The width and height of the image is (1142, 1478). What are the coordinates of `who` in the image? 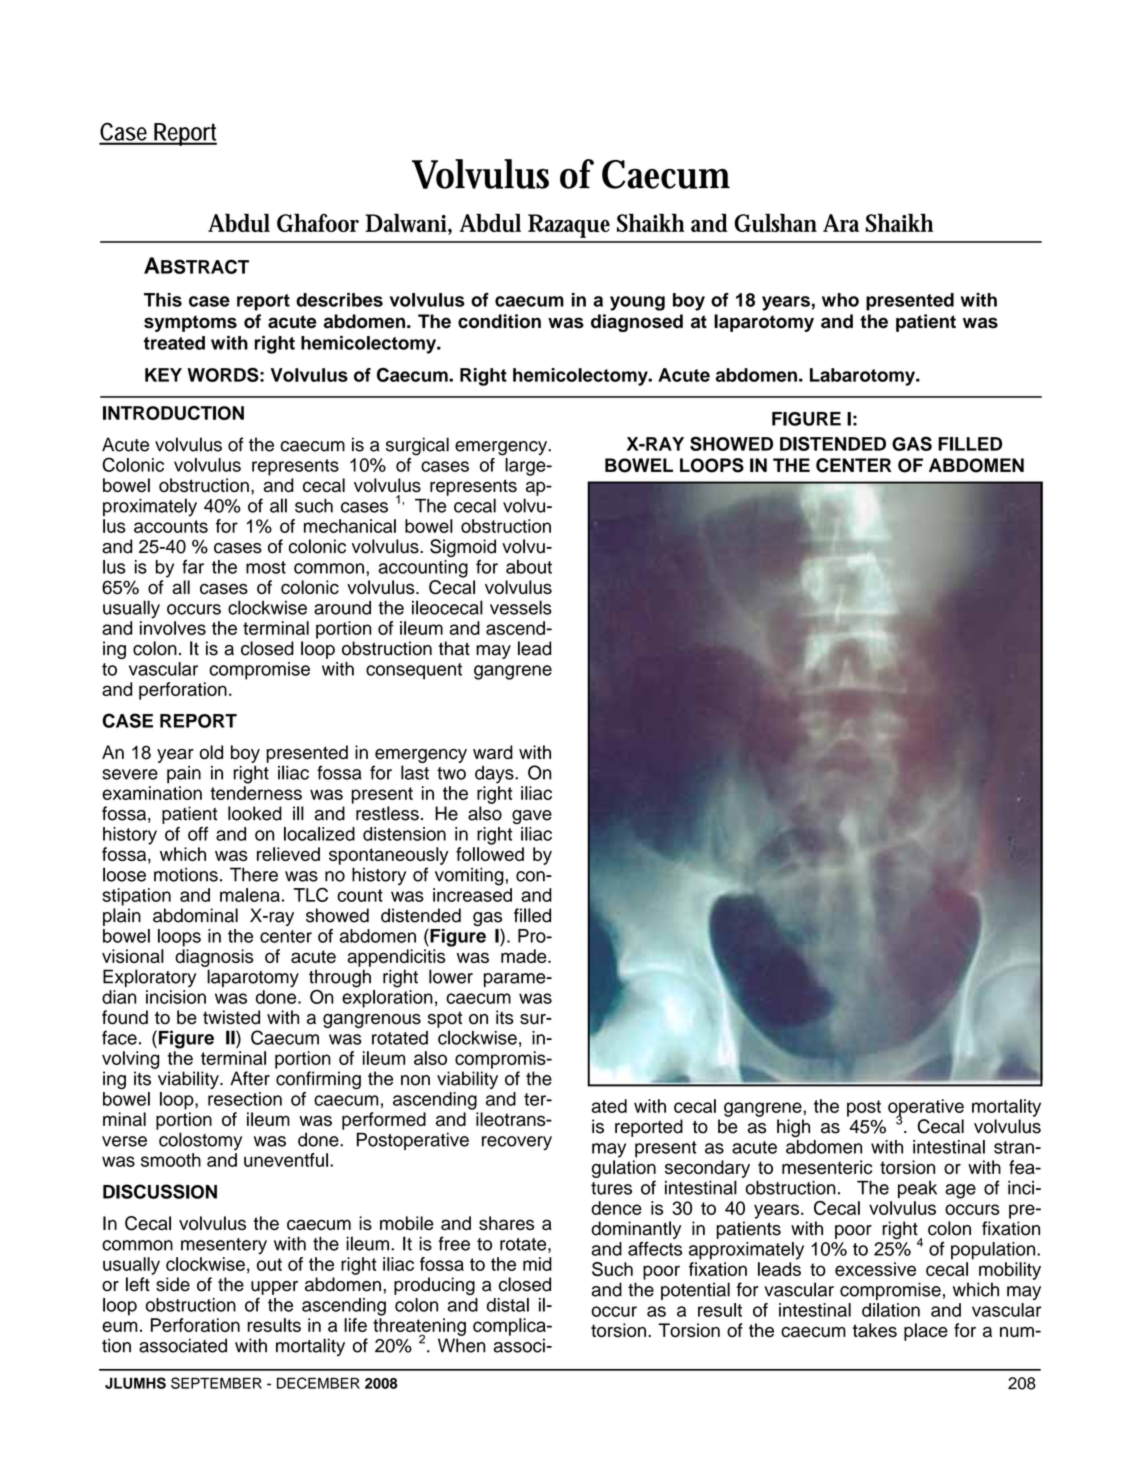 It's located at (840, 300).
